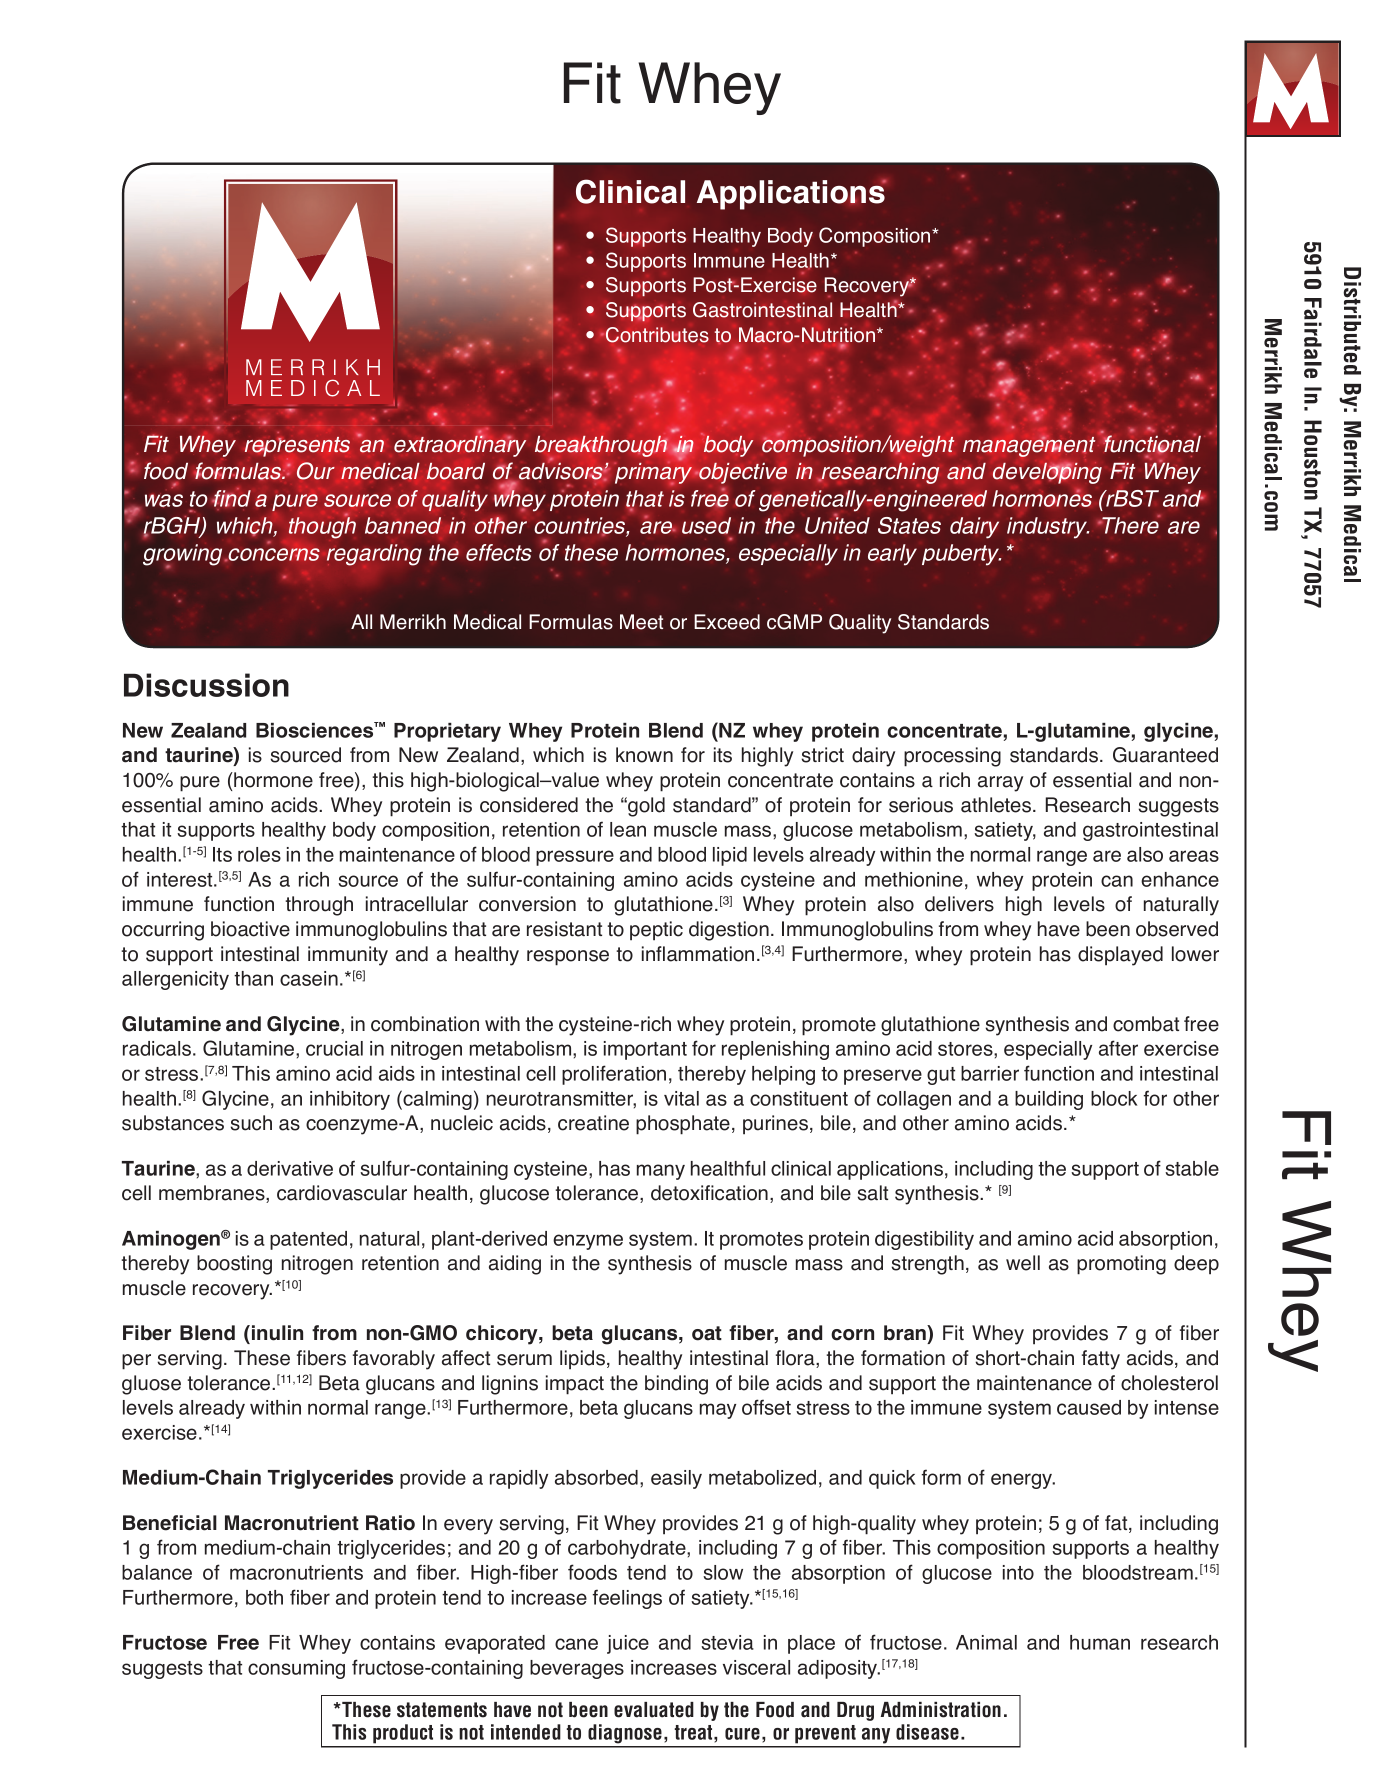 The width and height of the screenshot is (1382, 1788). I want to click on known, so click(644, 755).
